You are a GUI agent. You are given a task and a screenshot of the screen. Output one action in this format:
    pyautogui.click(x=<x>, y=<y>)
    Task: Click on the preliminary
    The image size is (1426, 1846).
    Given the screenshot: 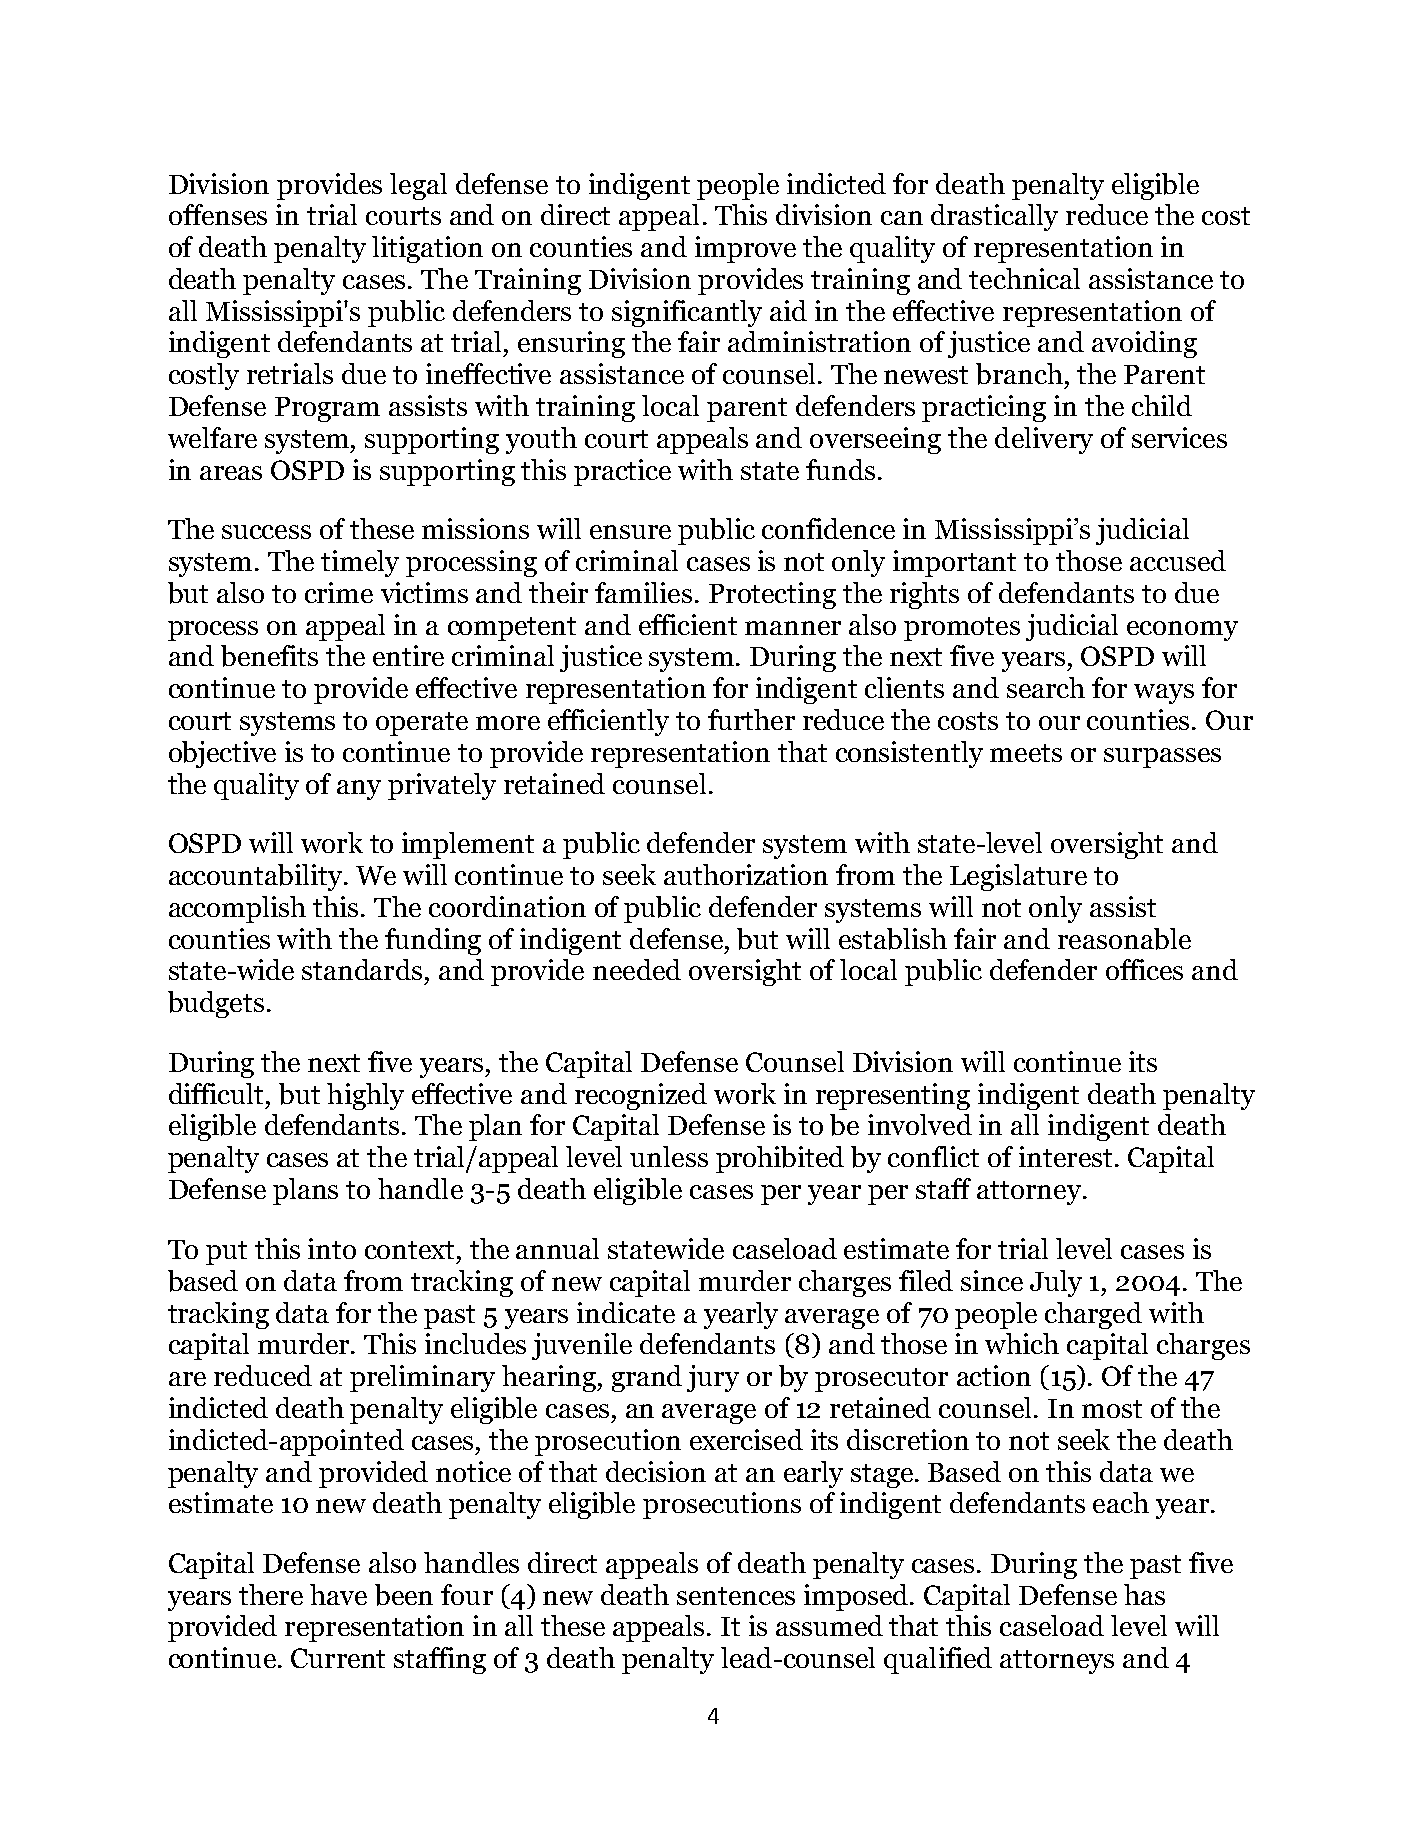 What is the action you would take?
    pyautogui.click(x=422, y=1378)
